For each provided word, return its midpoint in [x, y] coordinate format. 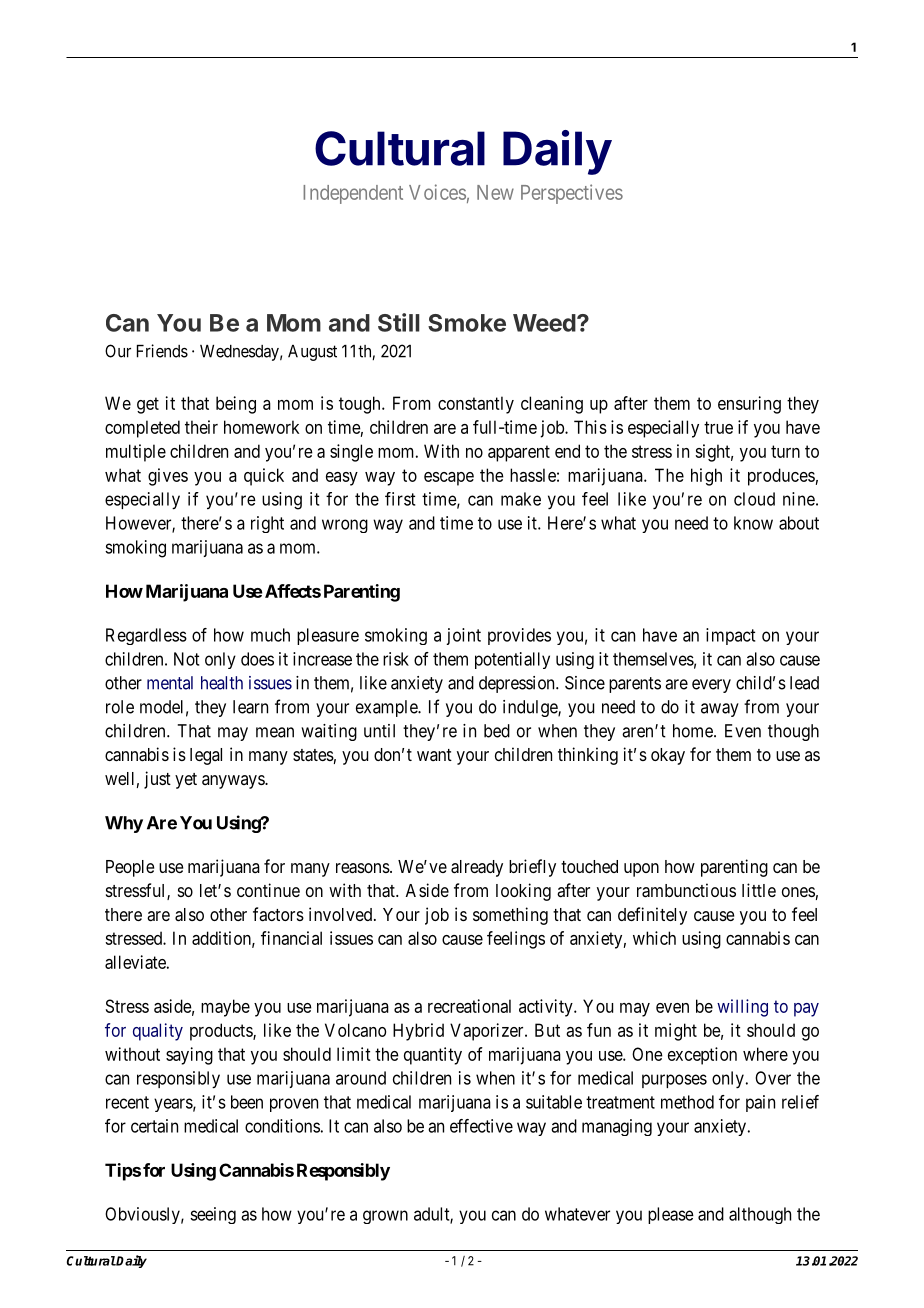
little [759, 890]
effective [481, 1126]
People [130, 868]
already [477, 868]
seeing [213, 1215]
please [671, 1215]
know [753, 523]
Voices [437, 192]
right [267, 524]
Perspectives [572, 194]
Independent [353, 194]
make [521, 499]
